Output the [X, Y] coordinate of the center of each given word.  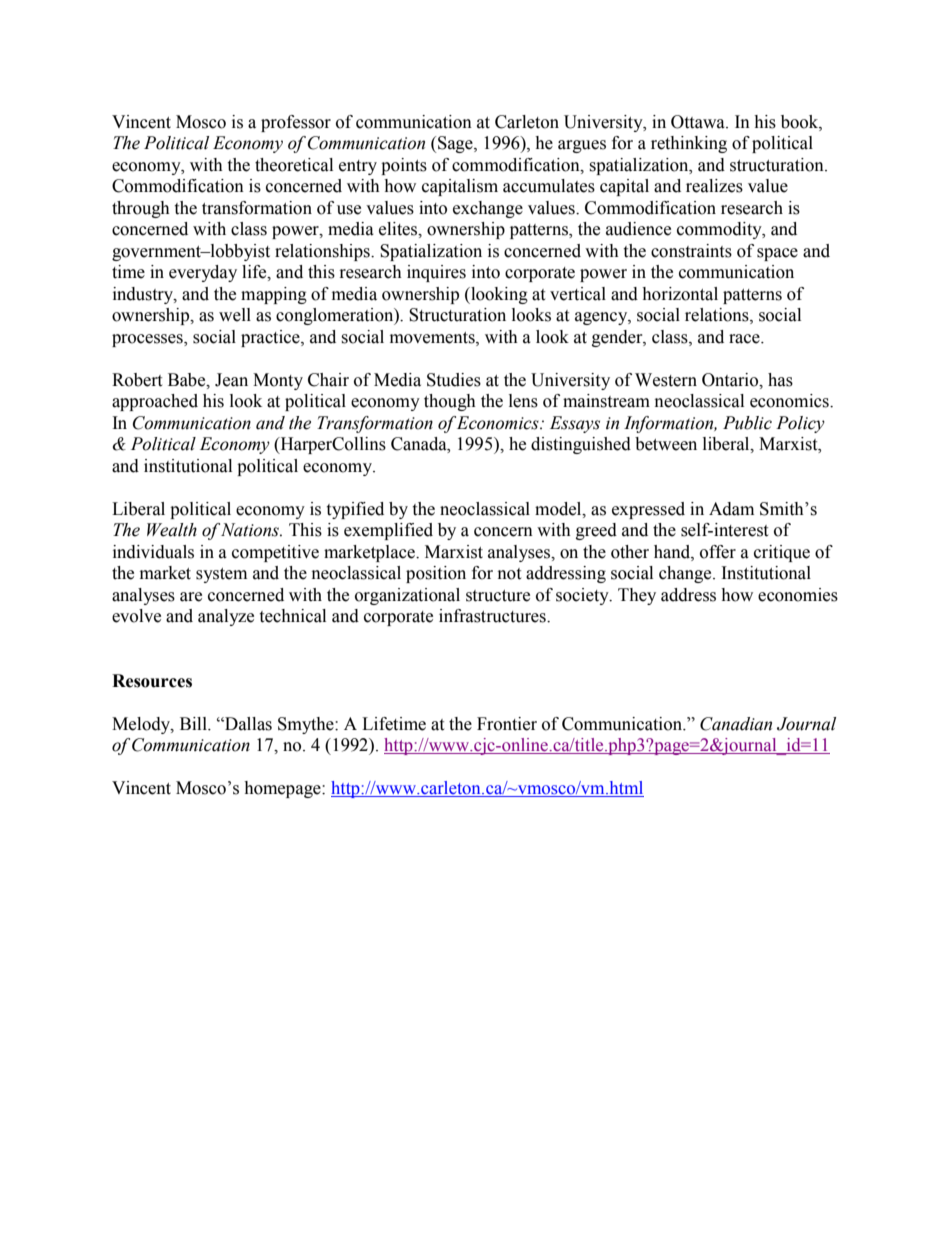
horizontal [680, 294]
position [436, 574]
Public [747, 423]
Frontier [507, 724]
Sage [456, 144]
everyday [203, 273]
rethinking [689, 144]
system [221, 575]
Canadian [736, 724]
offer [718, 552]
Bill [194, 723]
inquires [436, 273]
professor [296, 123]
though [450, 402]
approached [155, 402]
